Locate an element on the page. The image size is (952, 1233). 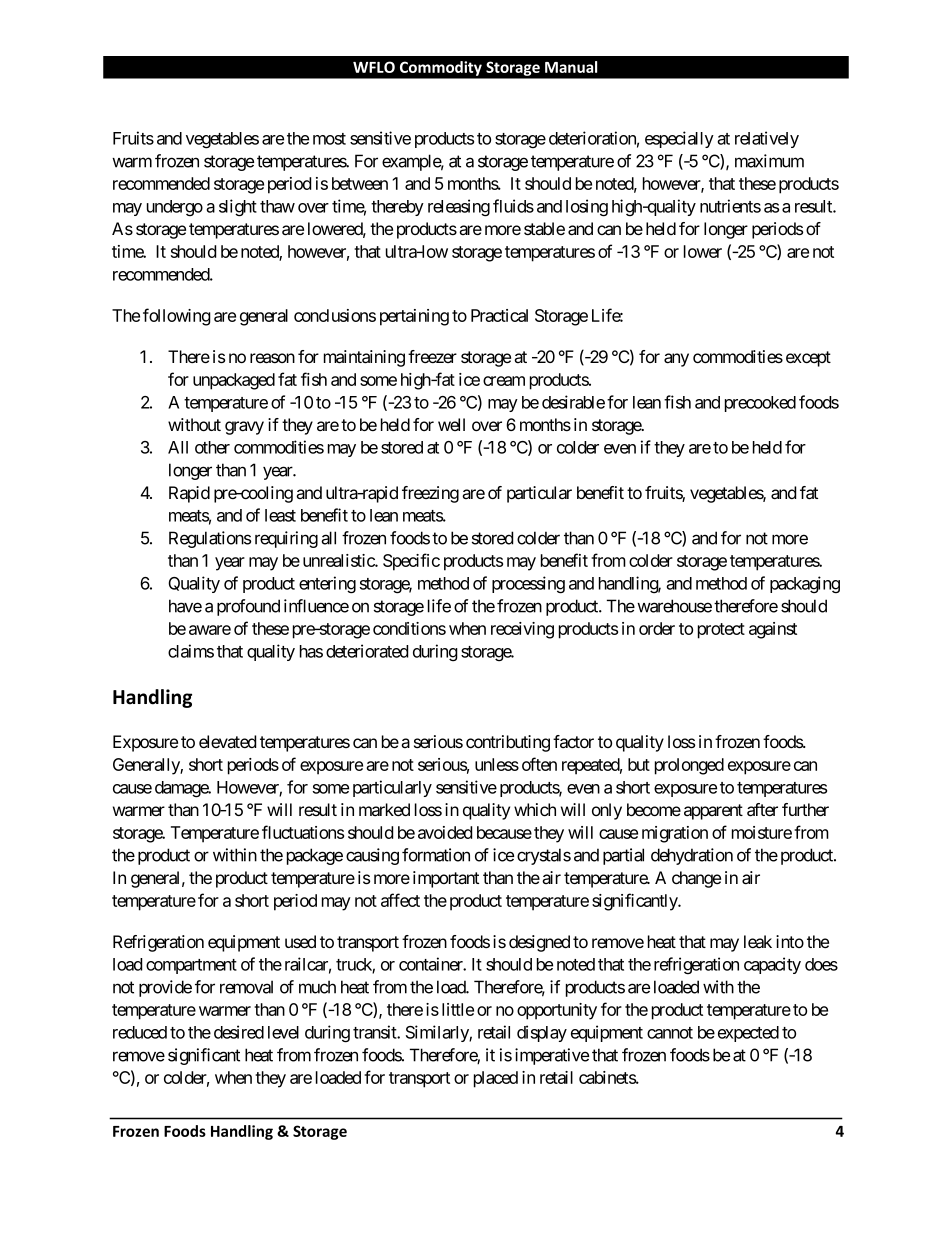
packaging is located at coordinates (805, 584).
